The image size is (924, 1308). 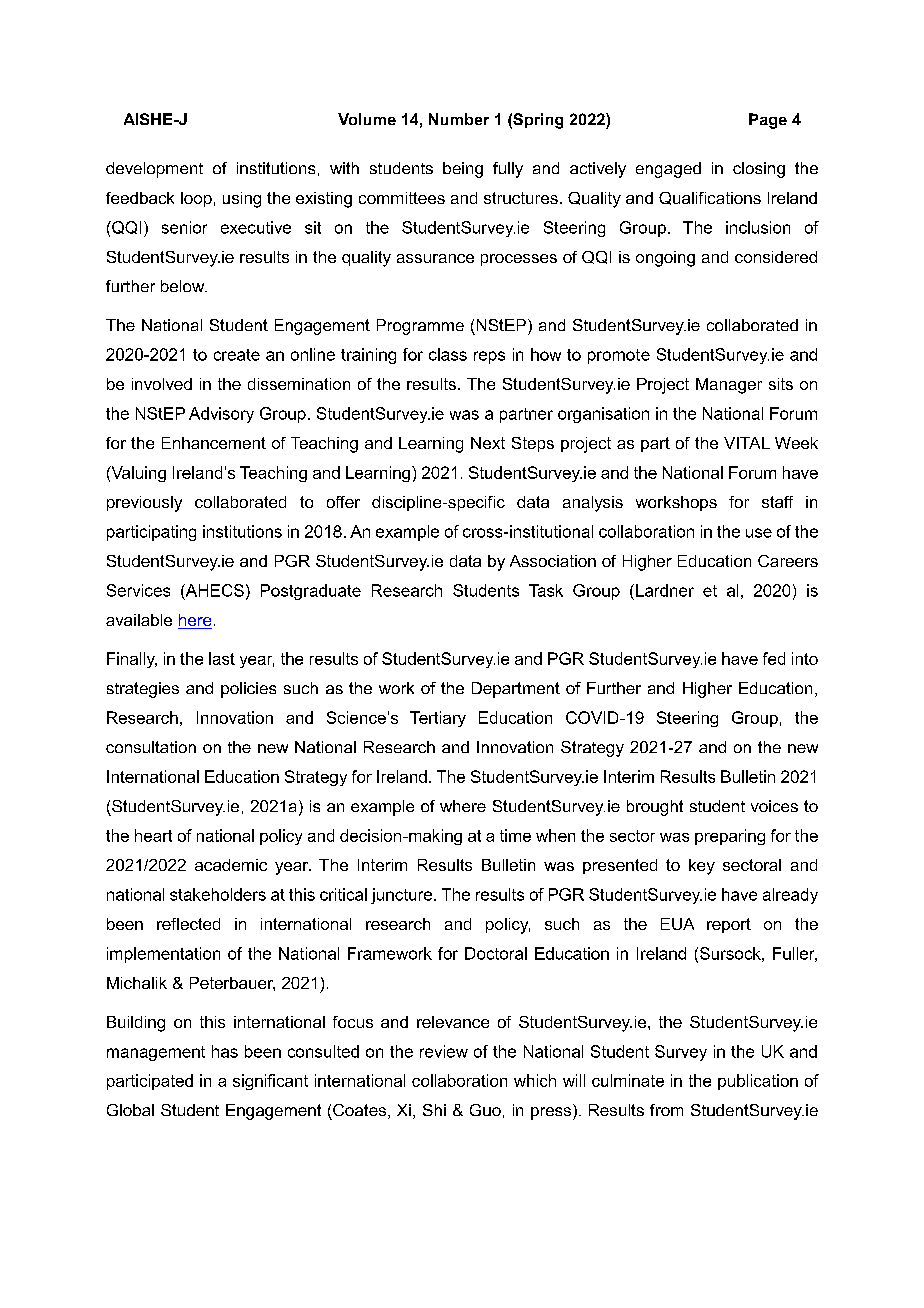 What do you see at coordinates (759, 170) in the image?
I see `closing` at bounding box center [759, 170].
